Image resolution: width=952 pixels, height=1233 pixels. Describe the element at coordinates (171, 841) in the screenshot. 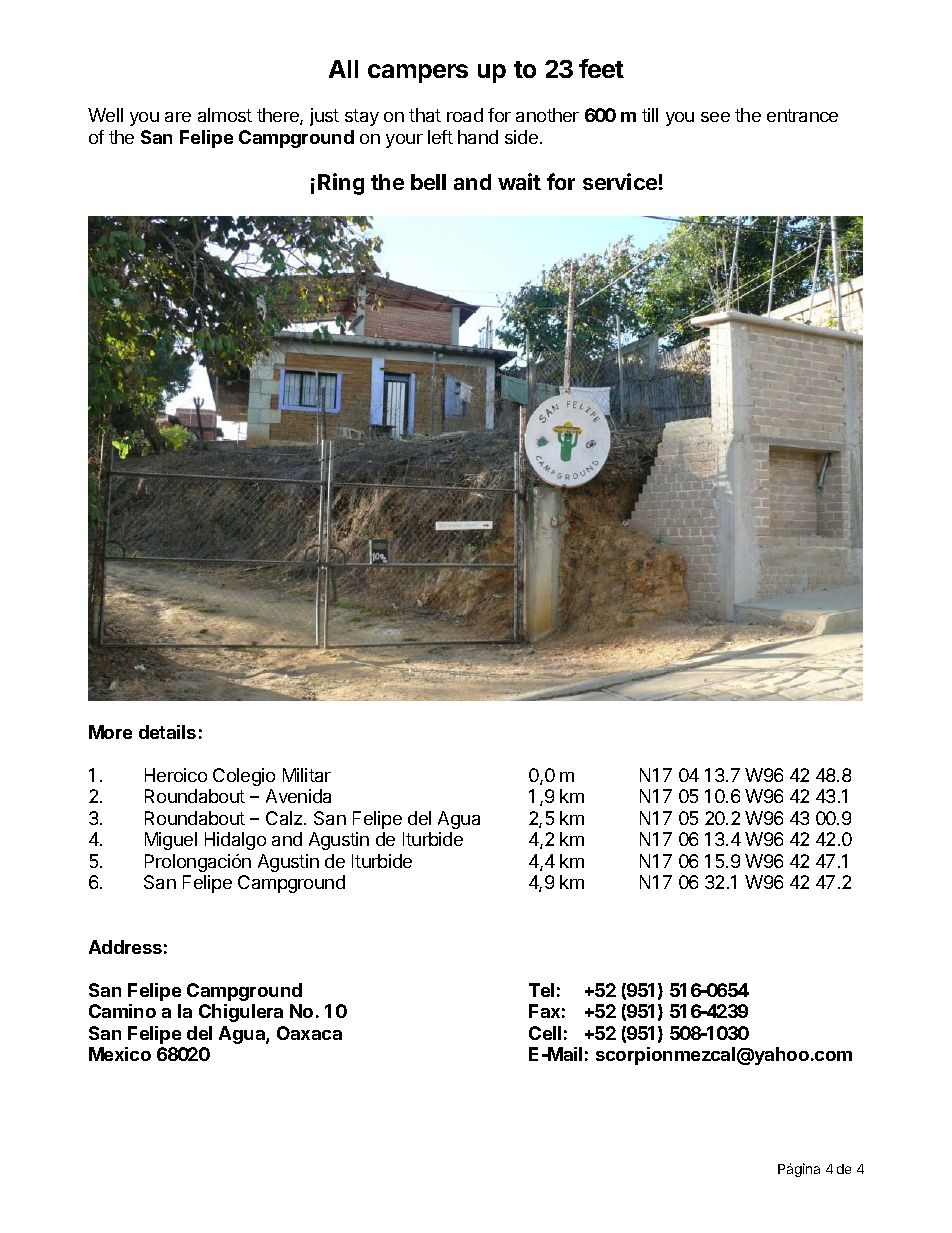

I see `Miguel` at that location.
